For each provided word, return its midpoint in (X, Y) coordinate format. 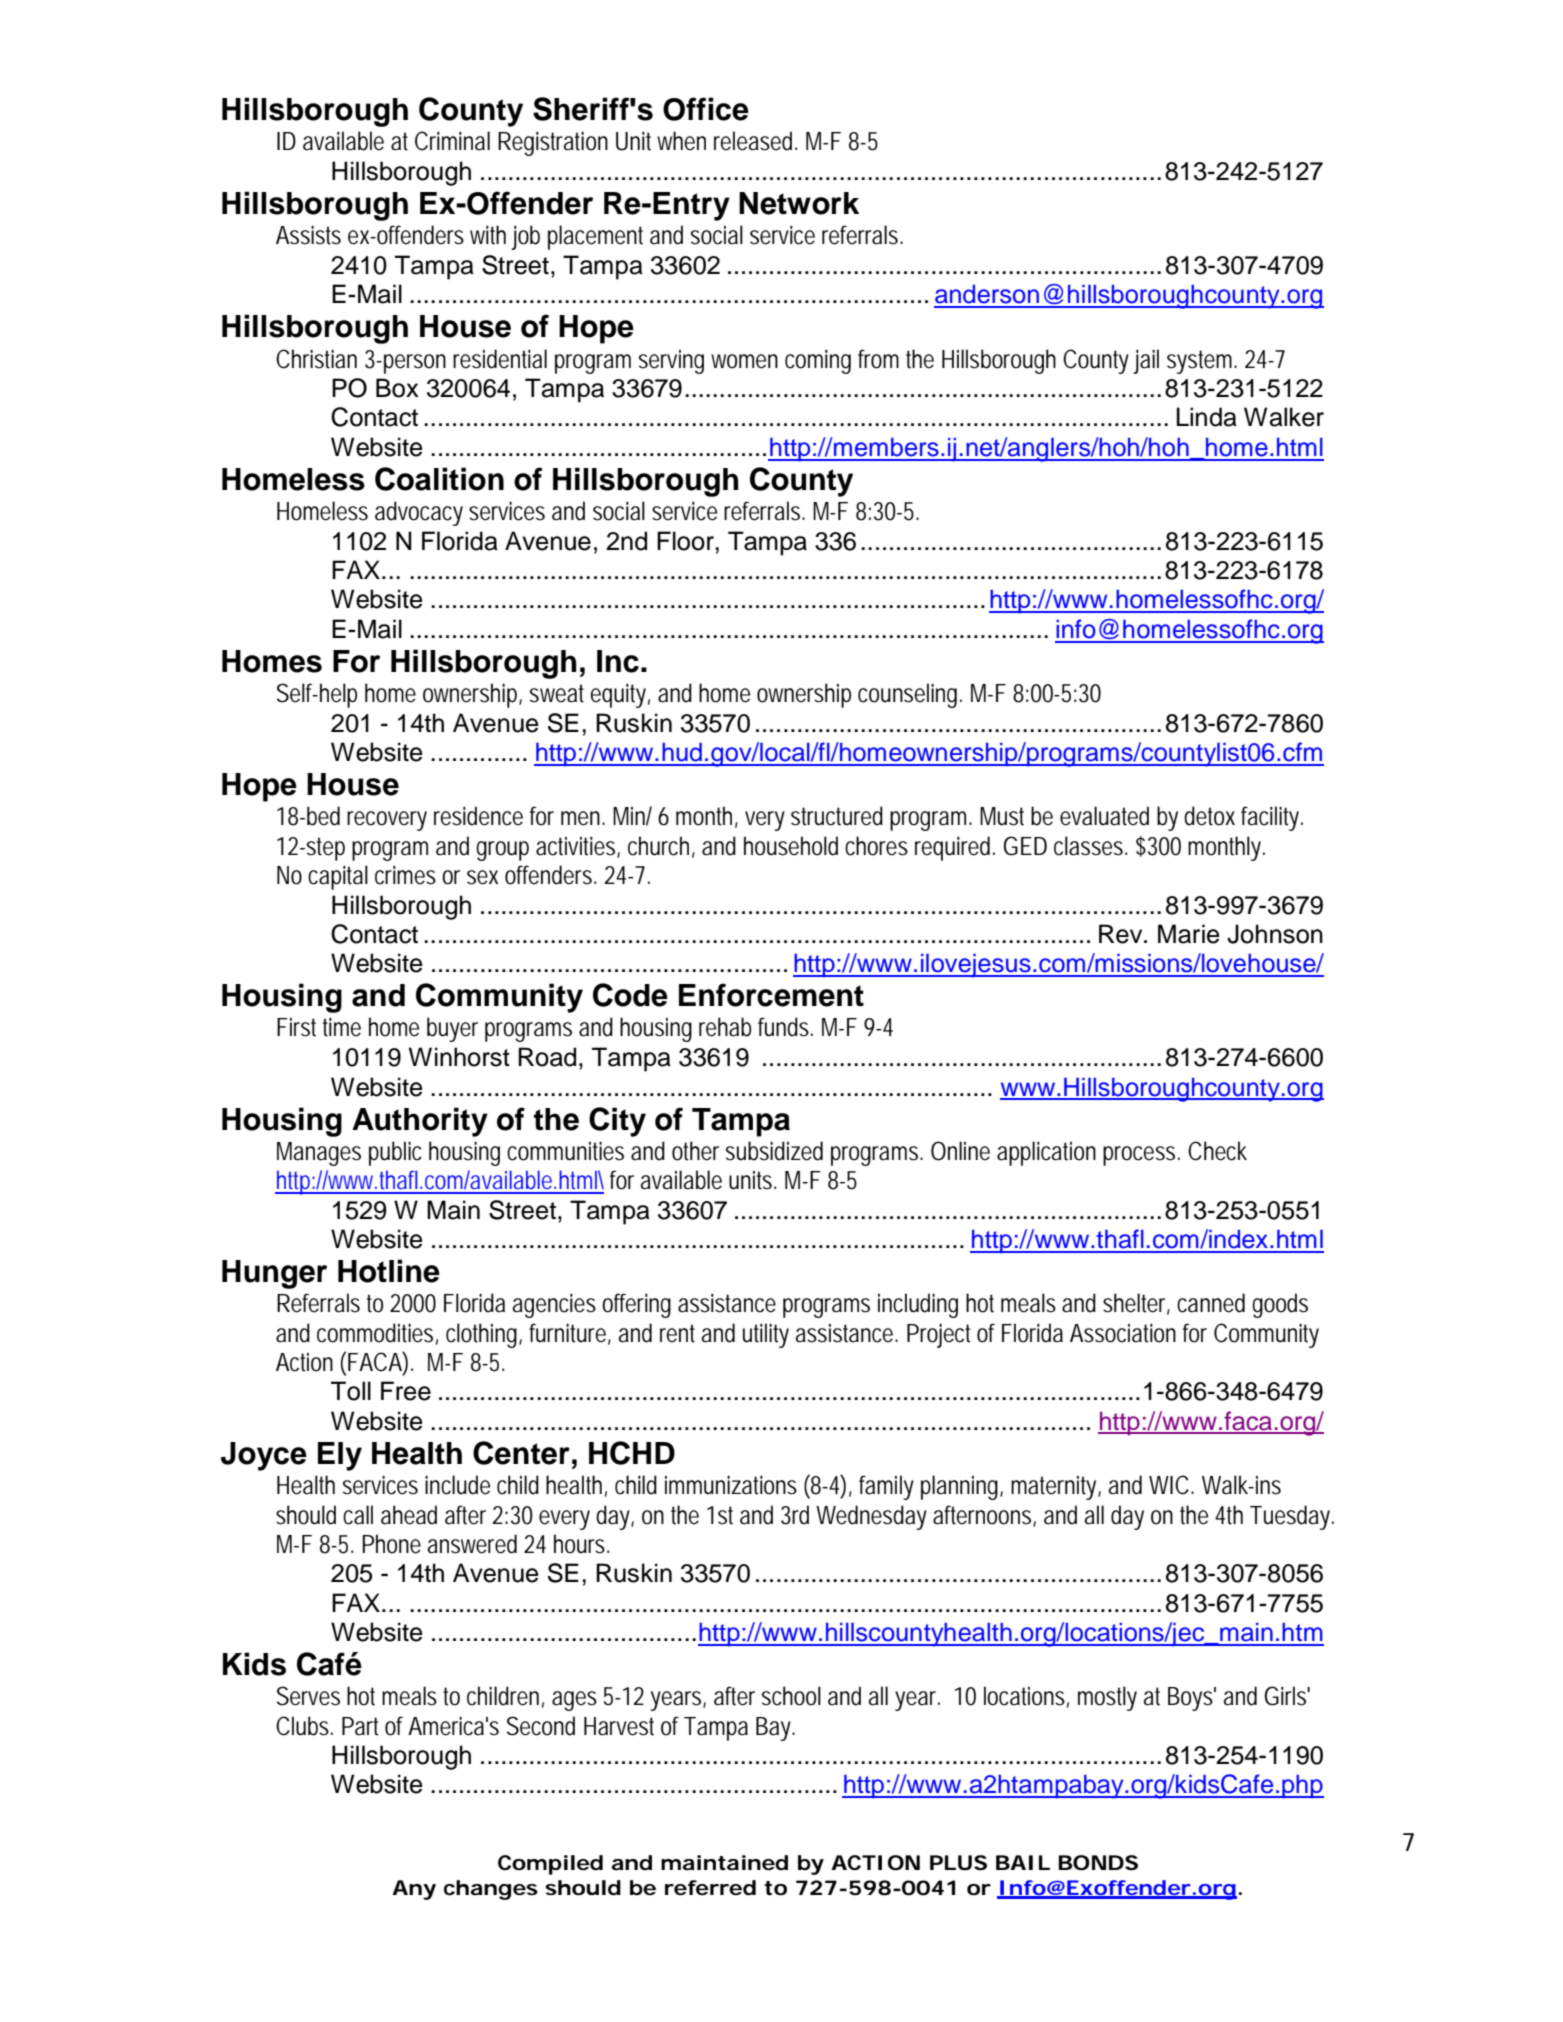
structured (837, 816)
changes (491, 1890)
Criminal (452, 141)
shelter (1136, 1304)
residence (478, 816)
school (791, 1696)
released (755, 141)
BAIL (1022, 1862)
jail (1146, 361)
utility (766, 1335)
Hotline (389, 1271)
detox (1209, 816)
